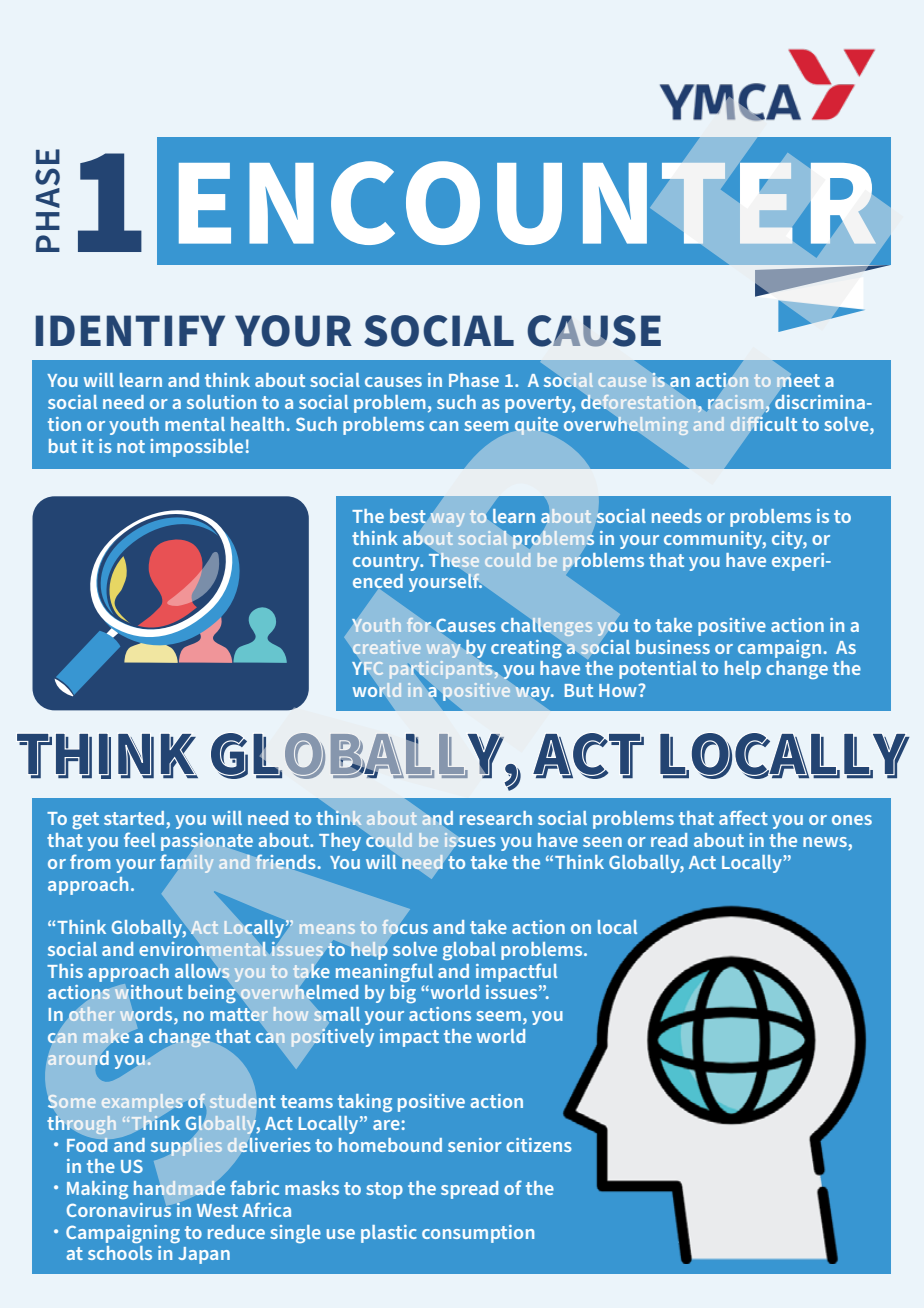  Describe the element at coordinates (130, 330) in the screenshot. I see `IDENTIFY` at that location.
